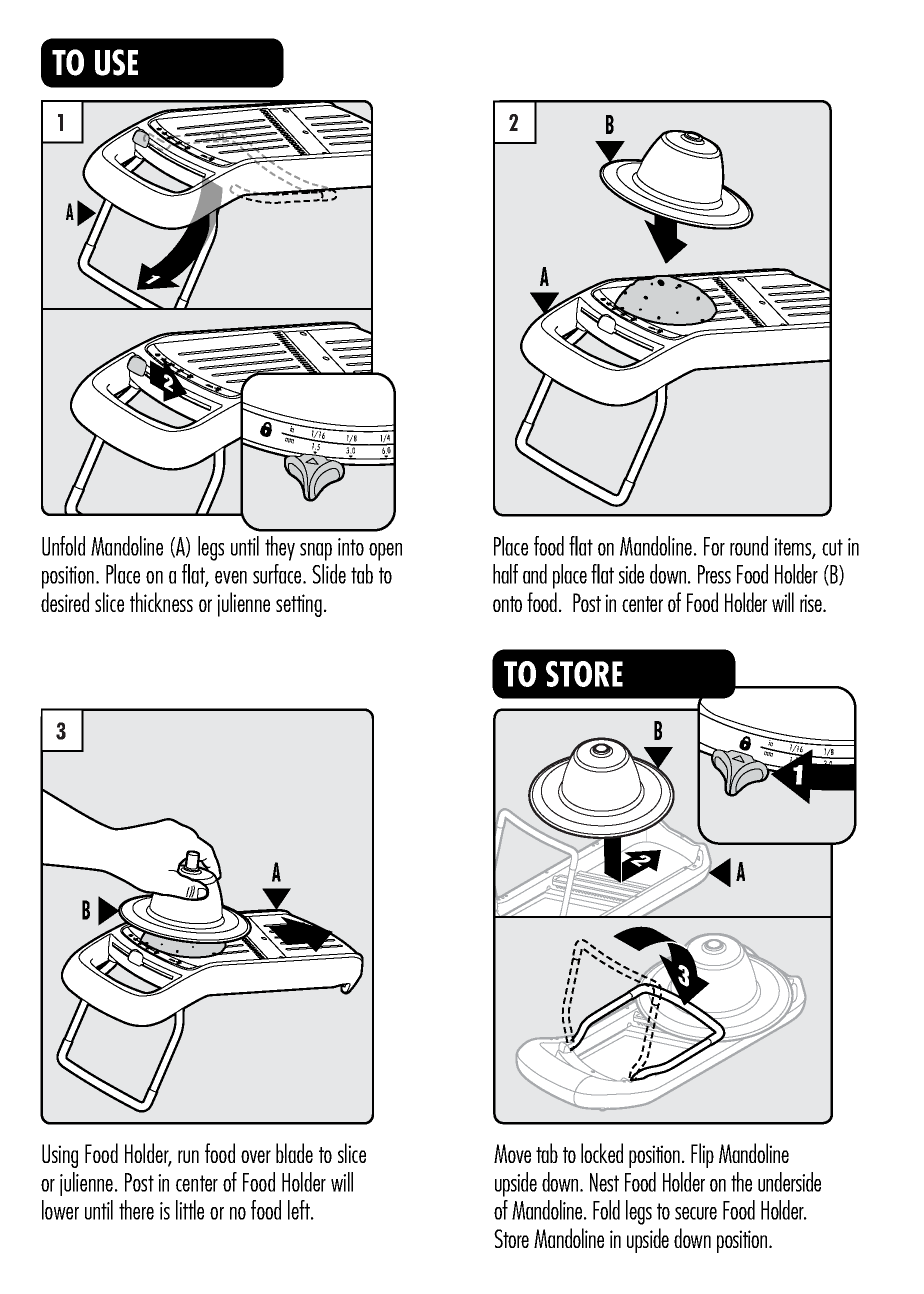  What do you see at coordinates (161, 602) in the screenshot?
I see `thickness` at bounding box center [161, 602].
